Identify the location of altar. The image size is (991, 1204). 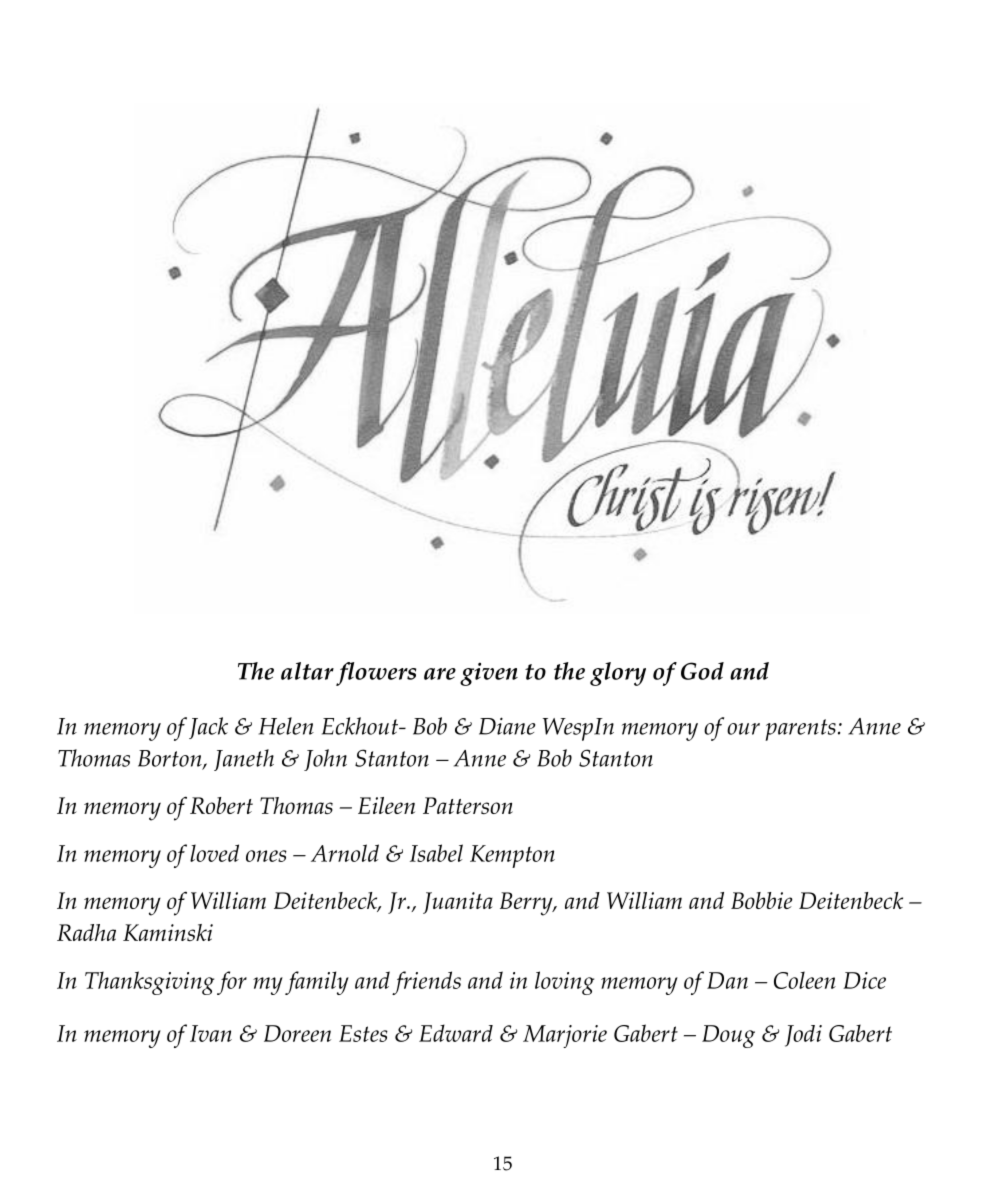
(307, 671).
